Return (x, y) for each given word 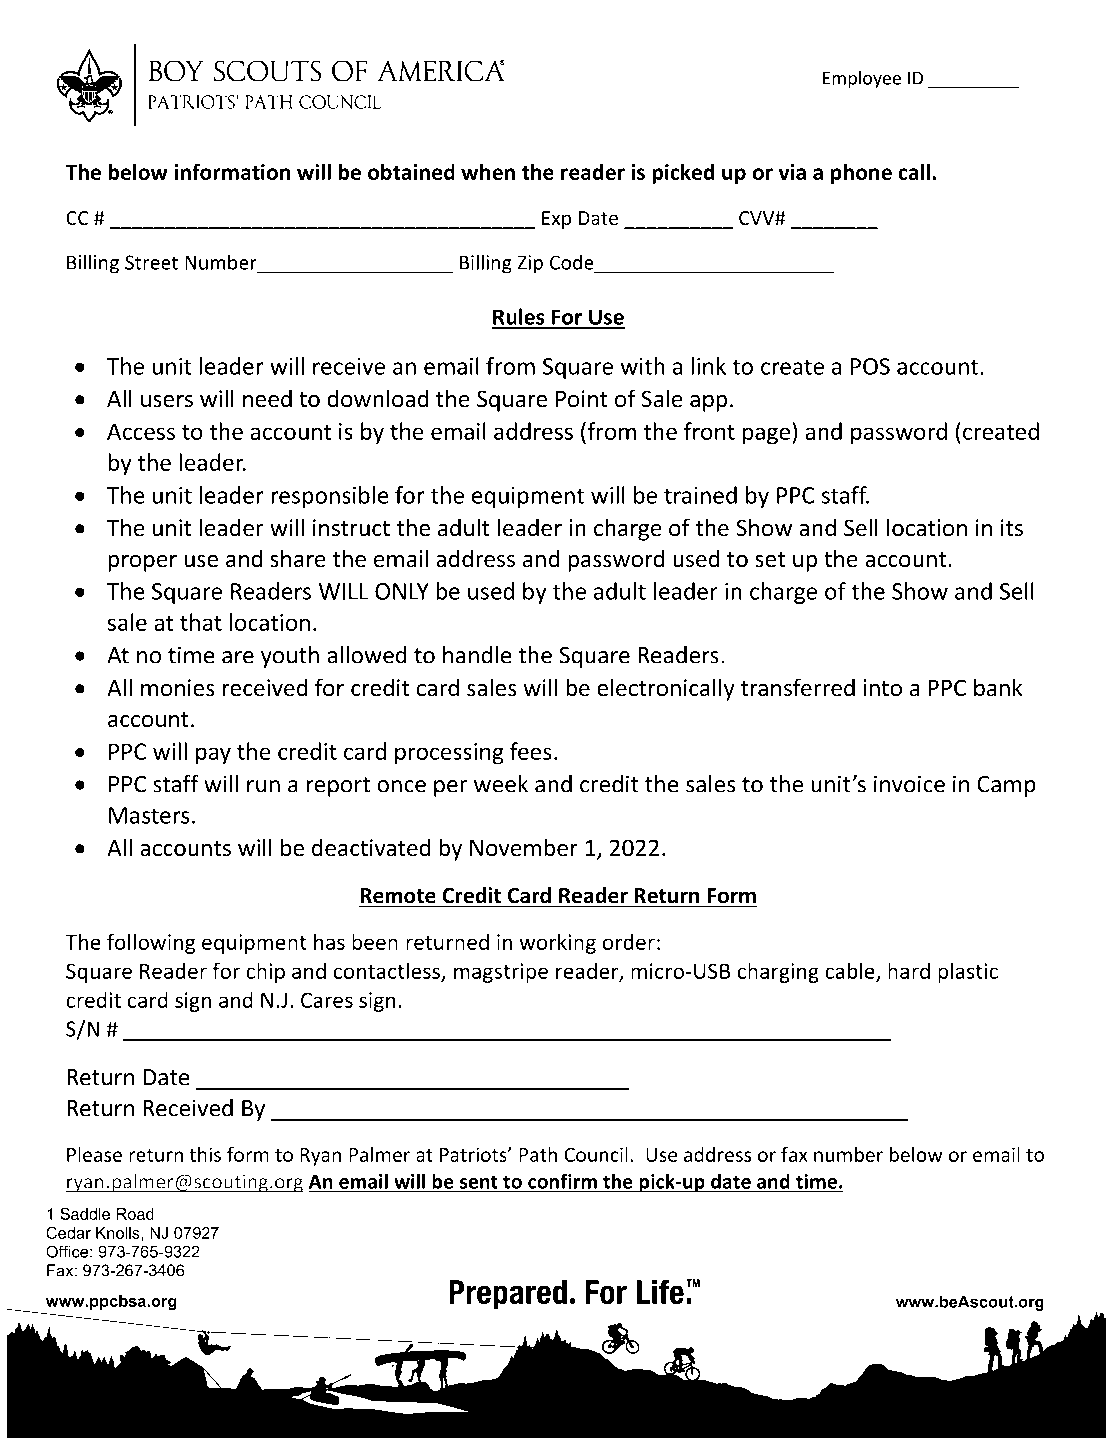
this (205, 1154)
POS (870, 366)
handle (477, 655)
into (882, 688)
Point (582, 399)
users (167, 401)
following (151, 943)
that (201, 622)
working (557, 943)
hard (909, 970)
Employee (862, 79)
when (488, 171)
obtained (411, 171)
